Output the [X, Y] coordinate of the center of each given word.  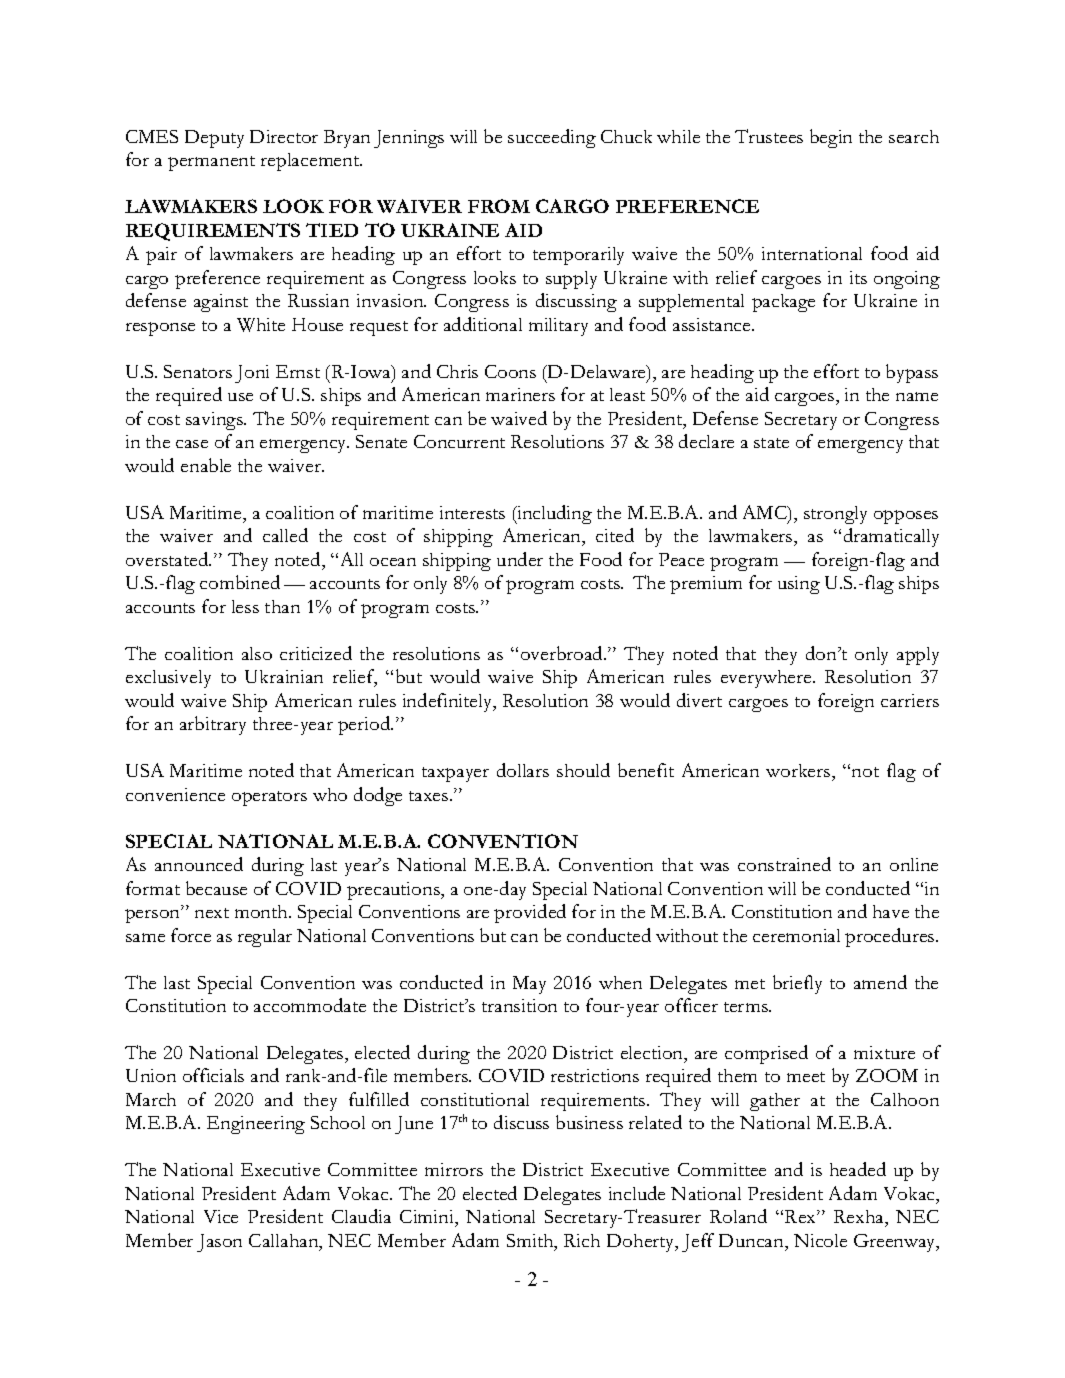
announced [199, 864]
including [553, 514]
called [285, 535]
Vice [221, 1216]
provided [530, 913]
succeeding [552, 138]
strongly [835, 515]
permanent [211, 163]
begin [831, 138]
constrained [784, 864]
